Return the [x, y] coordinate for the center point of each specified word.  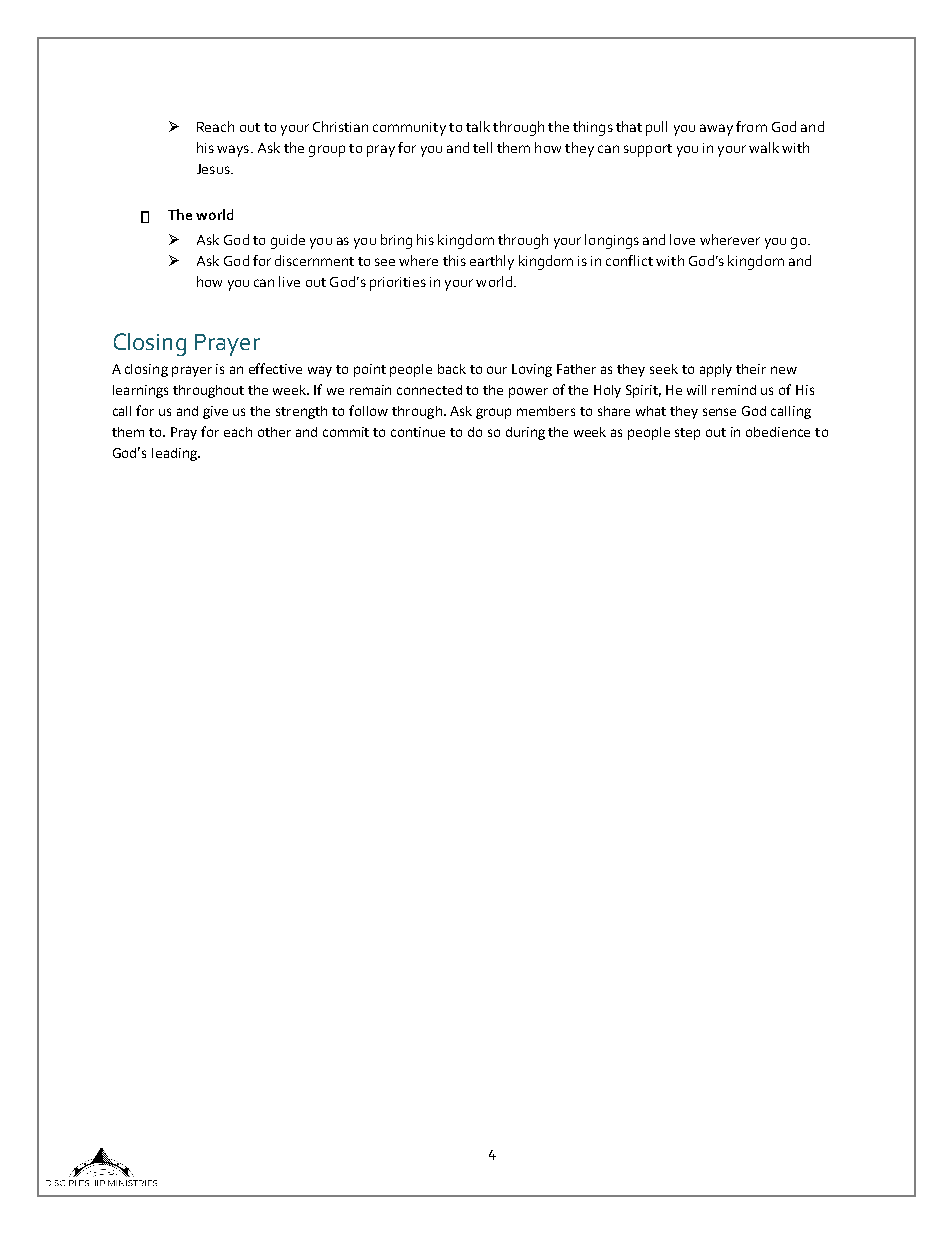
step [687, 434]
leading [176, 454]
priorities [398, 284]
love [682, 239]
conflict [629, 260]
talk [478, 126]
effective [275, 368]
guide [288, 241]
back [452, 369]
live [289, 281]
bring [396, 241]
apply [716, 370]
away [716, 130]
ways [234, 151]
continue [418, 432]
